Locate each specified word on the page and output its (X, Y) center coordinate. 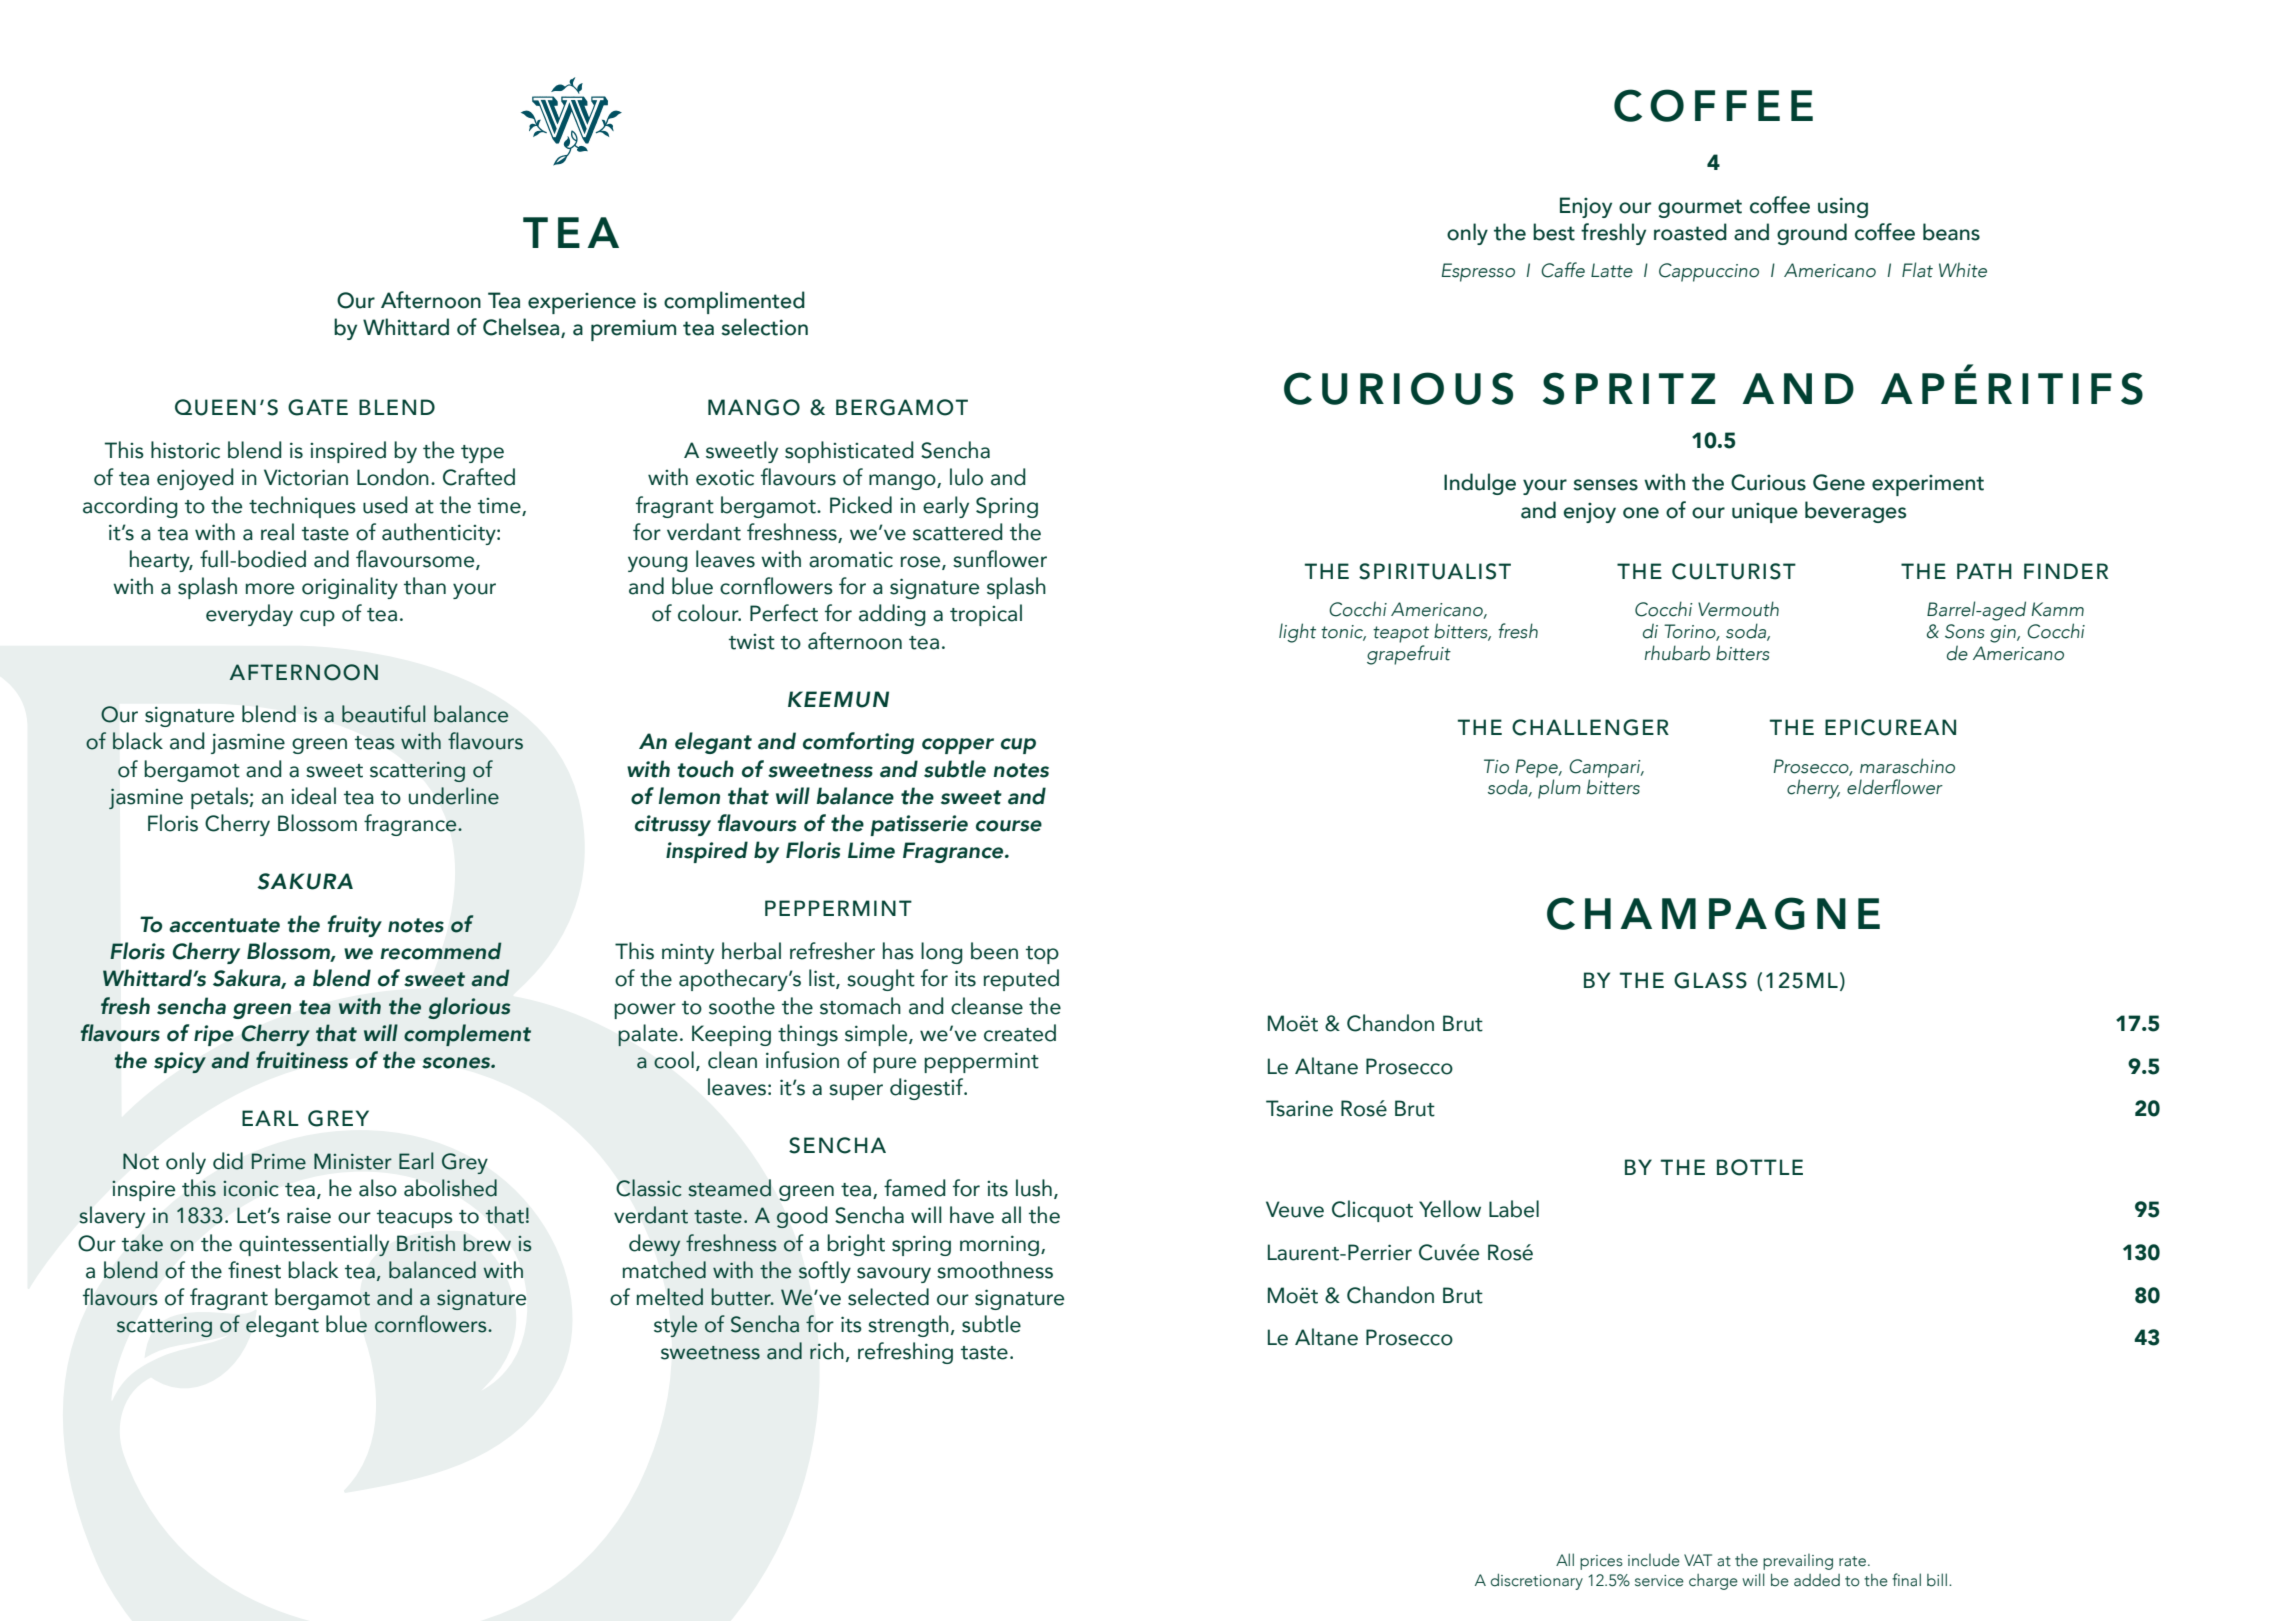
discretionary (1537, 1582)
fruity (354, 926)
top (1042, 955)
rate (1852, 1561)
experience (582, 303)
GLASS (1710, 980)
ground (1812, 234)
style (675, 1326)
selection (764, 327)
